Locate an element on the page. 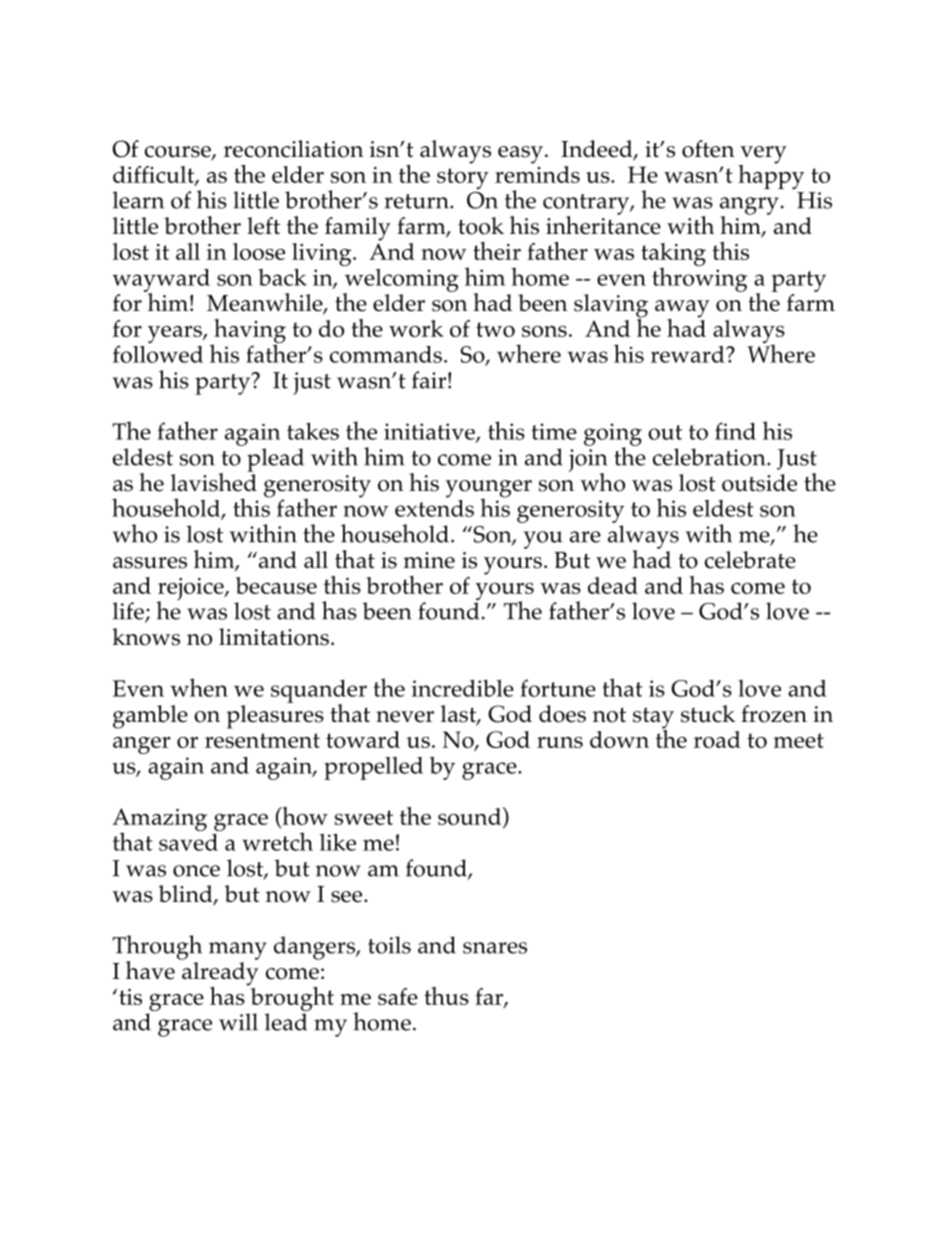 This document has width=952, height=1233. often is located at coordinates (708, 149).
